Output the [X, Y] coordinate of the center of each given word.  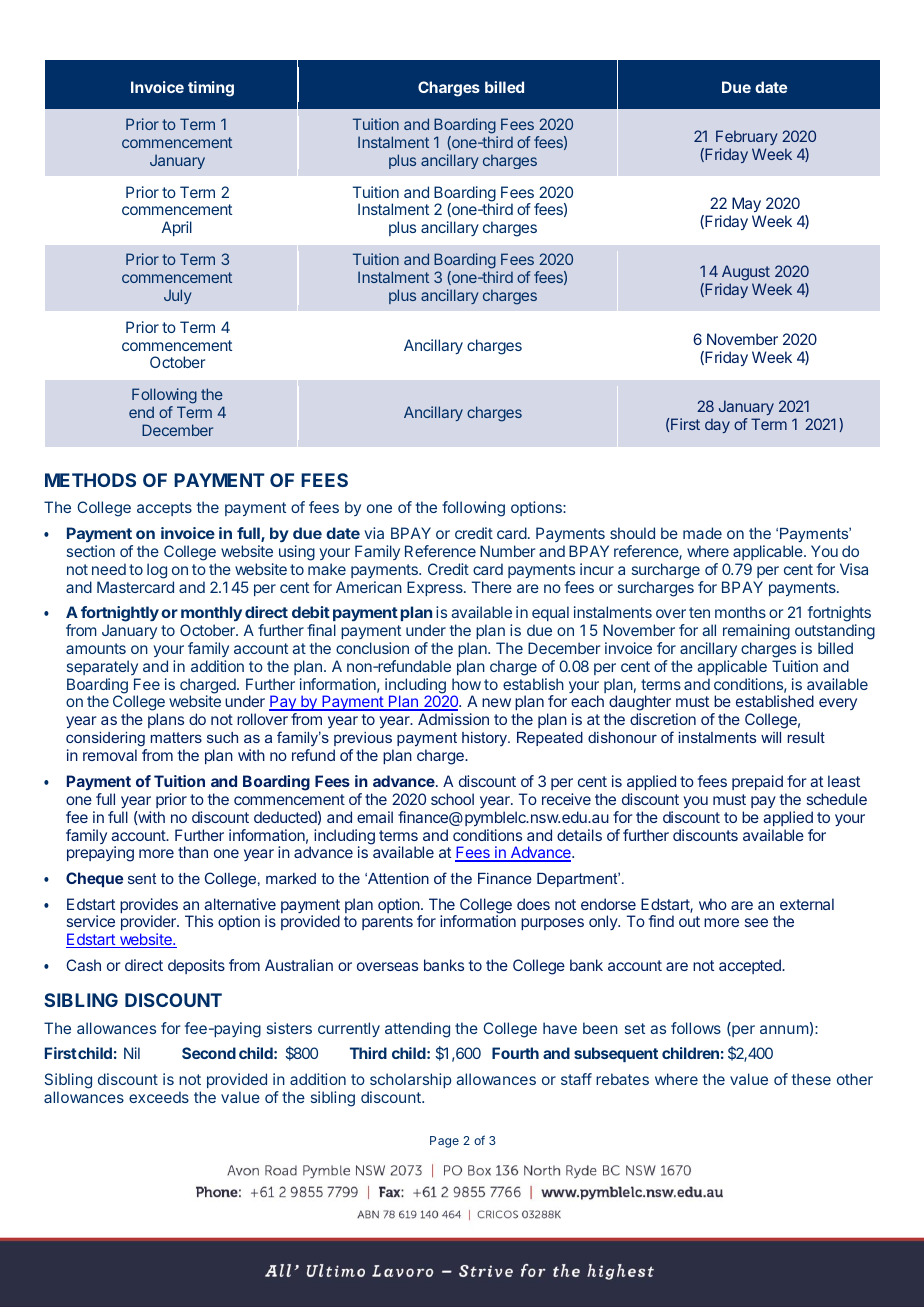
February [747, 137]
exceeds [159, 1097]
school [452, 799]
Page [444, 1142]
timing [211, 89]
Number [507, 551]
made [702, 533]
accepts [164, 509]
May [745, 206]
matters [176, 737]
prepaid [757, 782]
